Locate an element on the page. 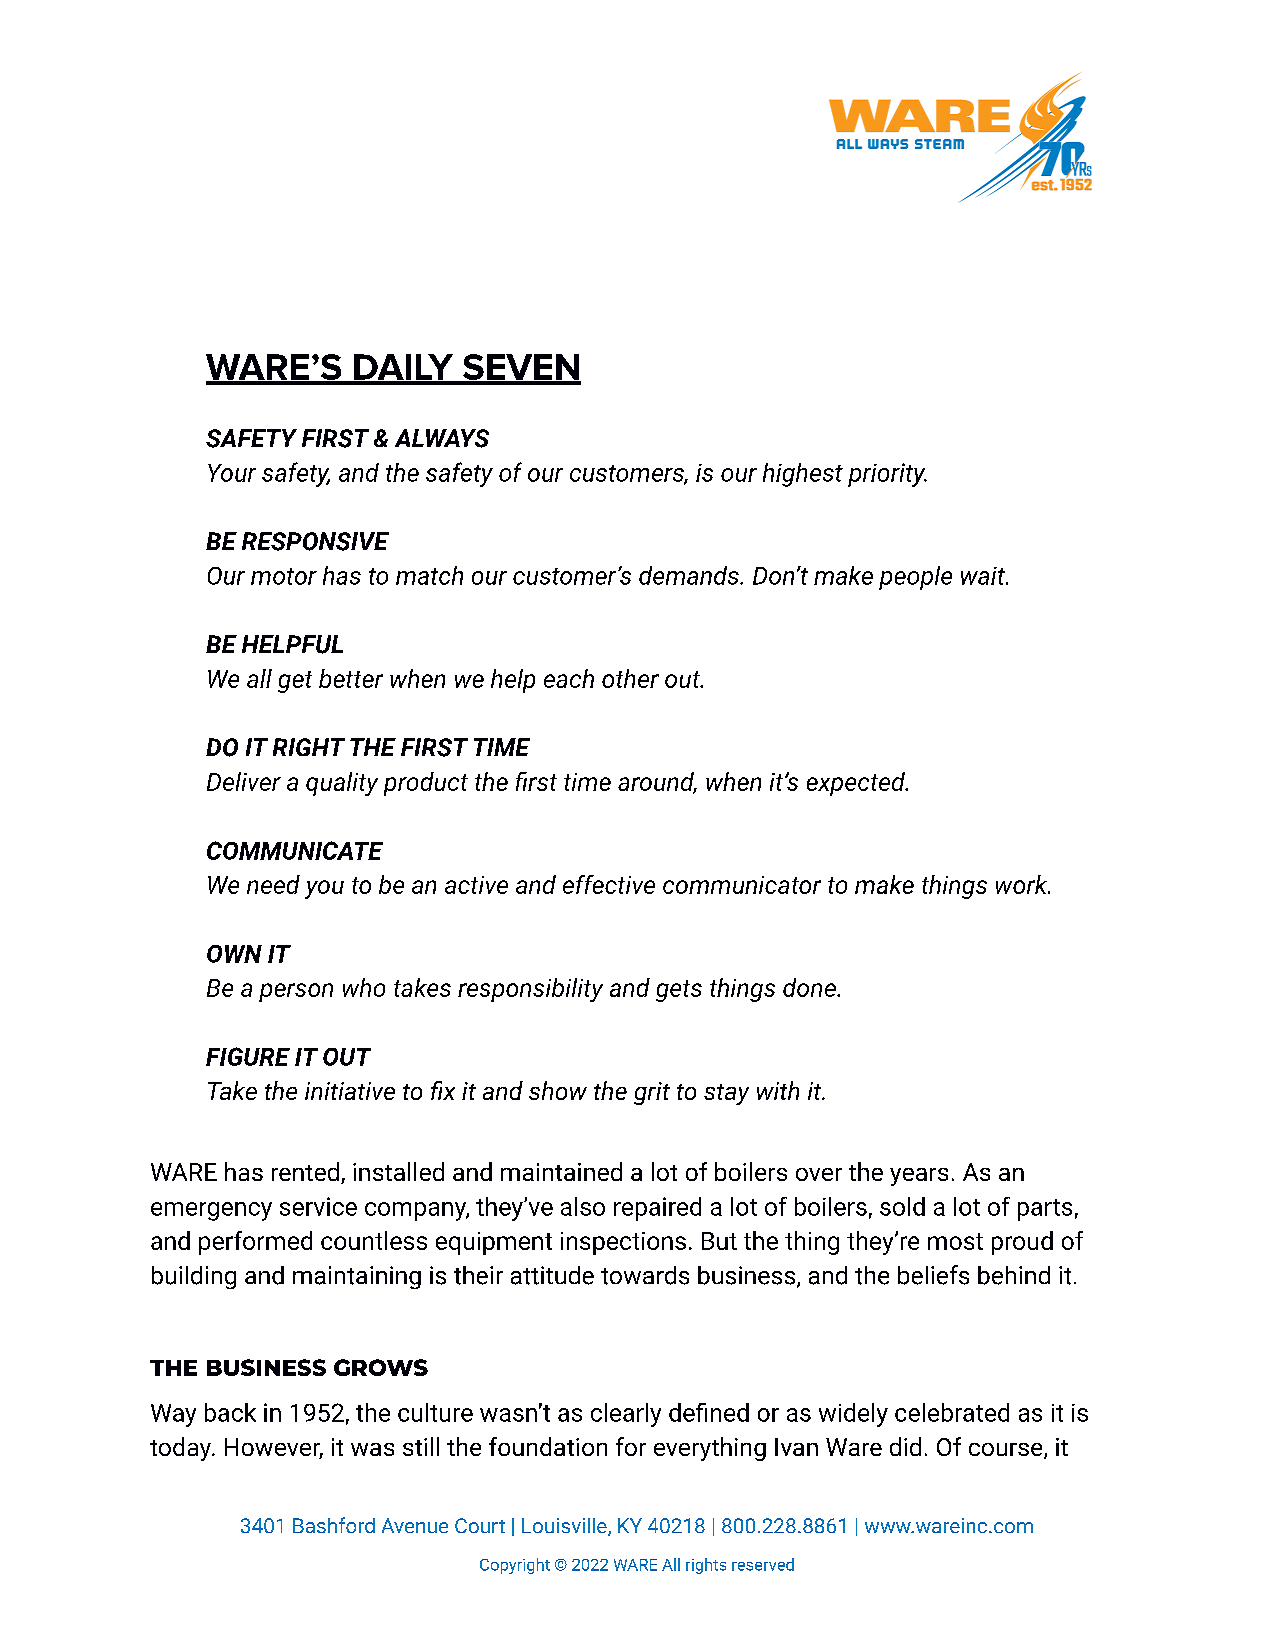  priority is located at coordinates (887, 475).
